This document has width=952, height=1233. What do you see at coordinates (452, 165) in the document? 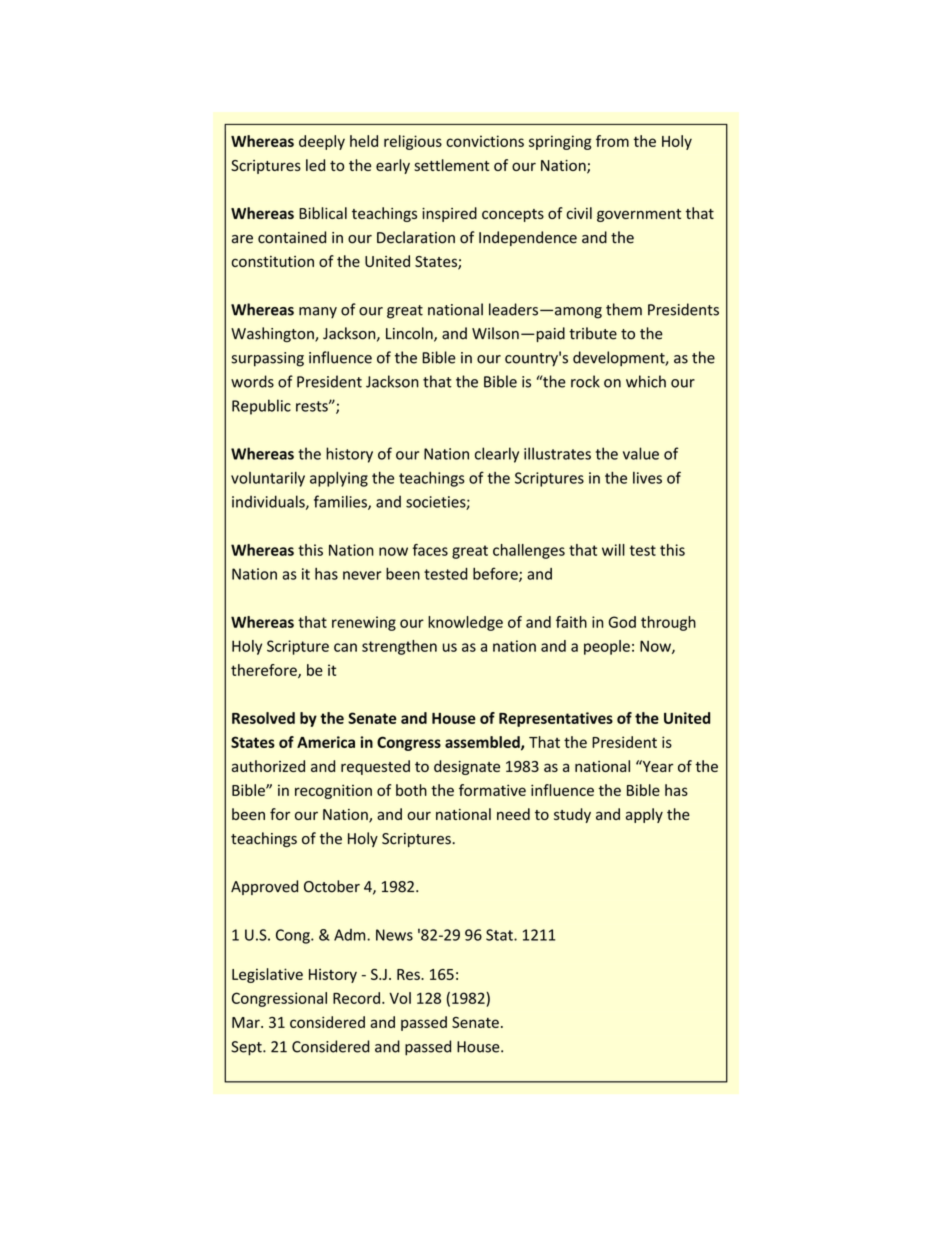
I see `settlement` at bounding box center [452, 165].
